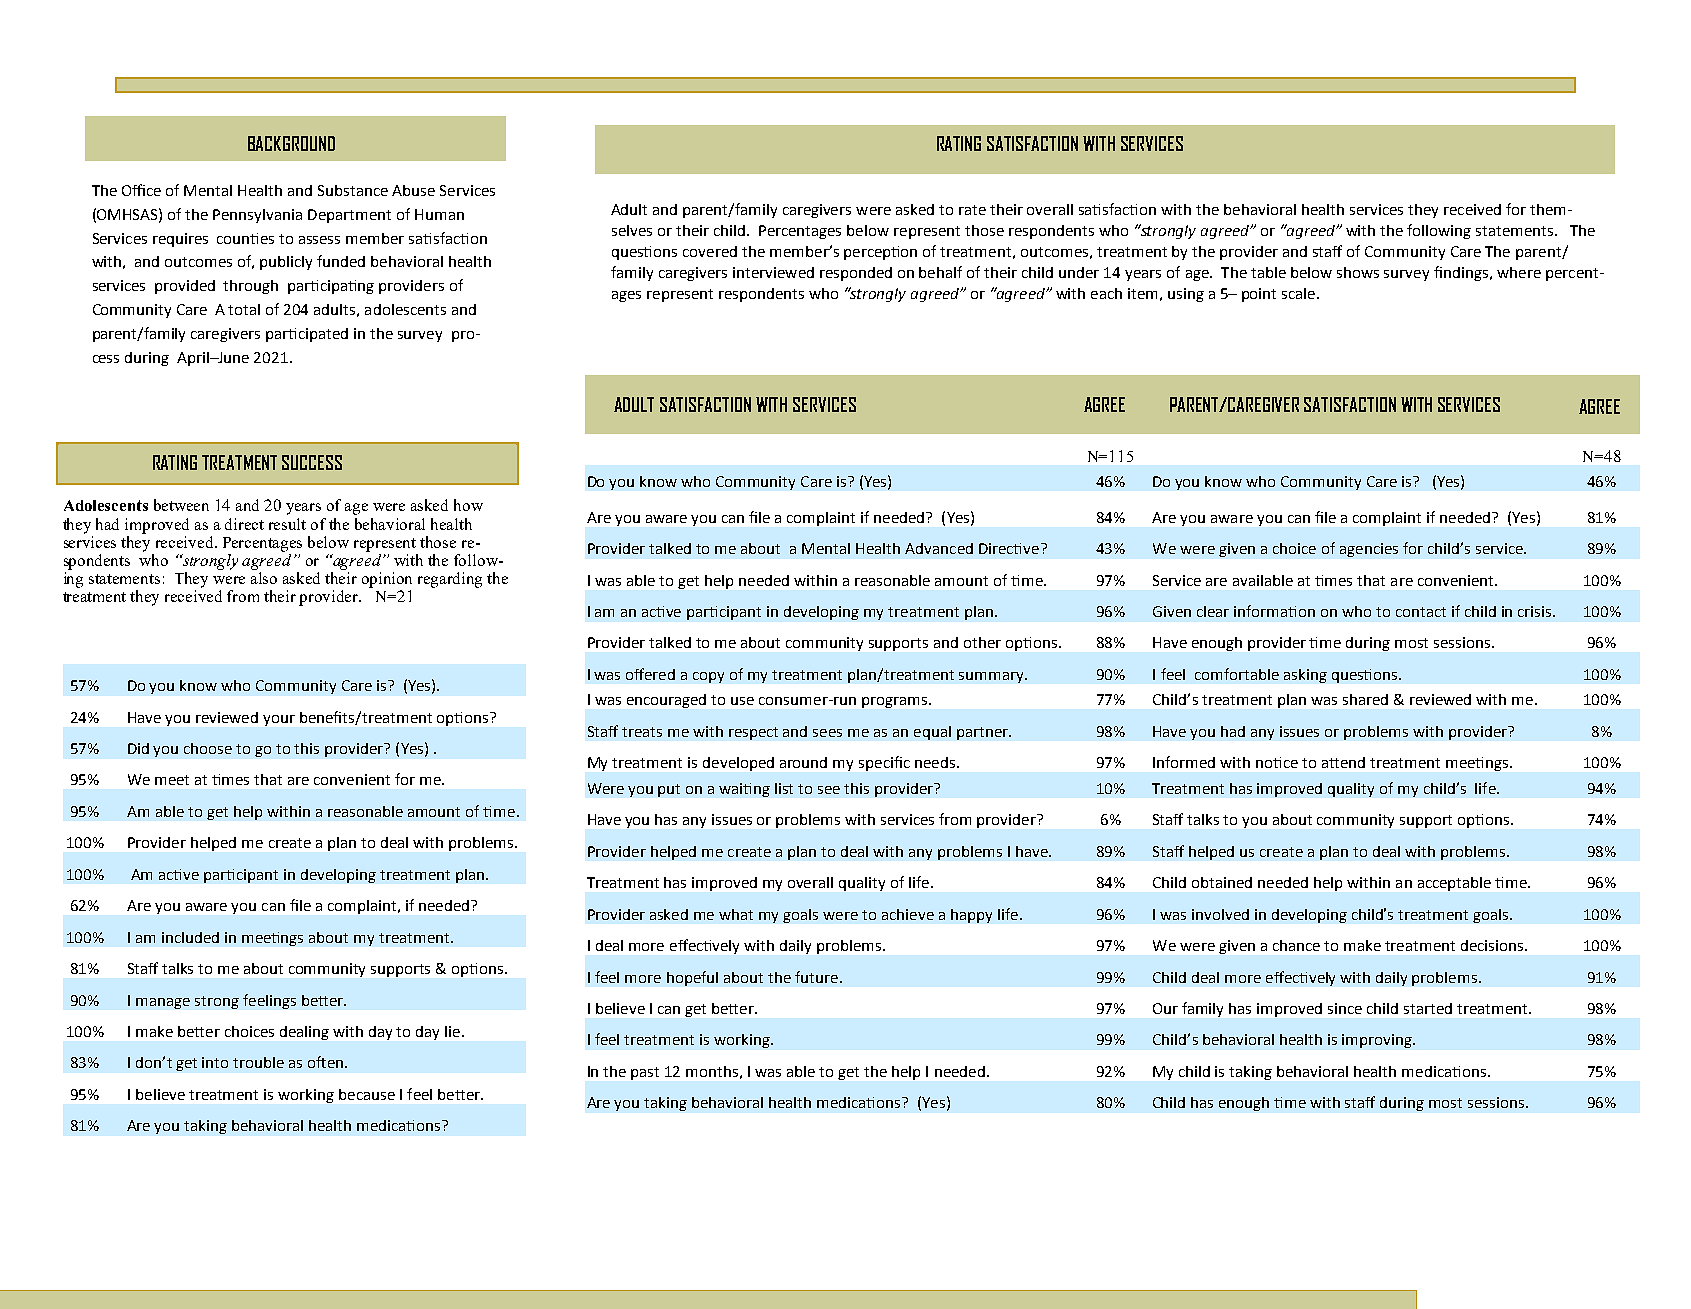  Describe the element at coordinates (972, 210) in the document. I see `rate` at that location.
